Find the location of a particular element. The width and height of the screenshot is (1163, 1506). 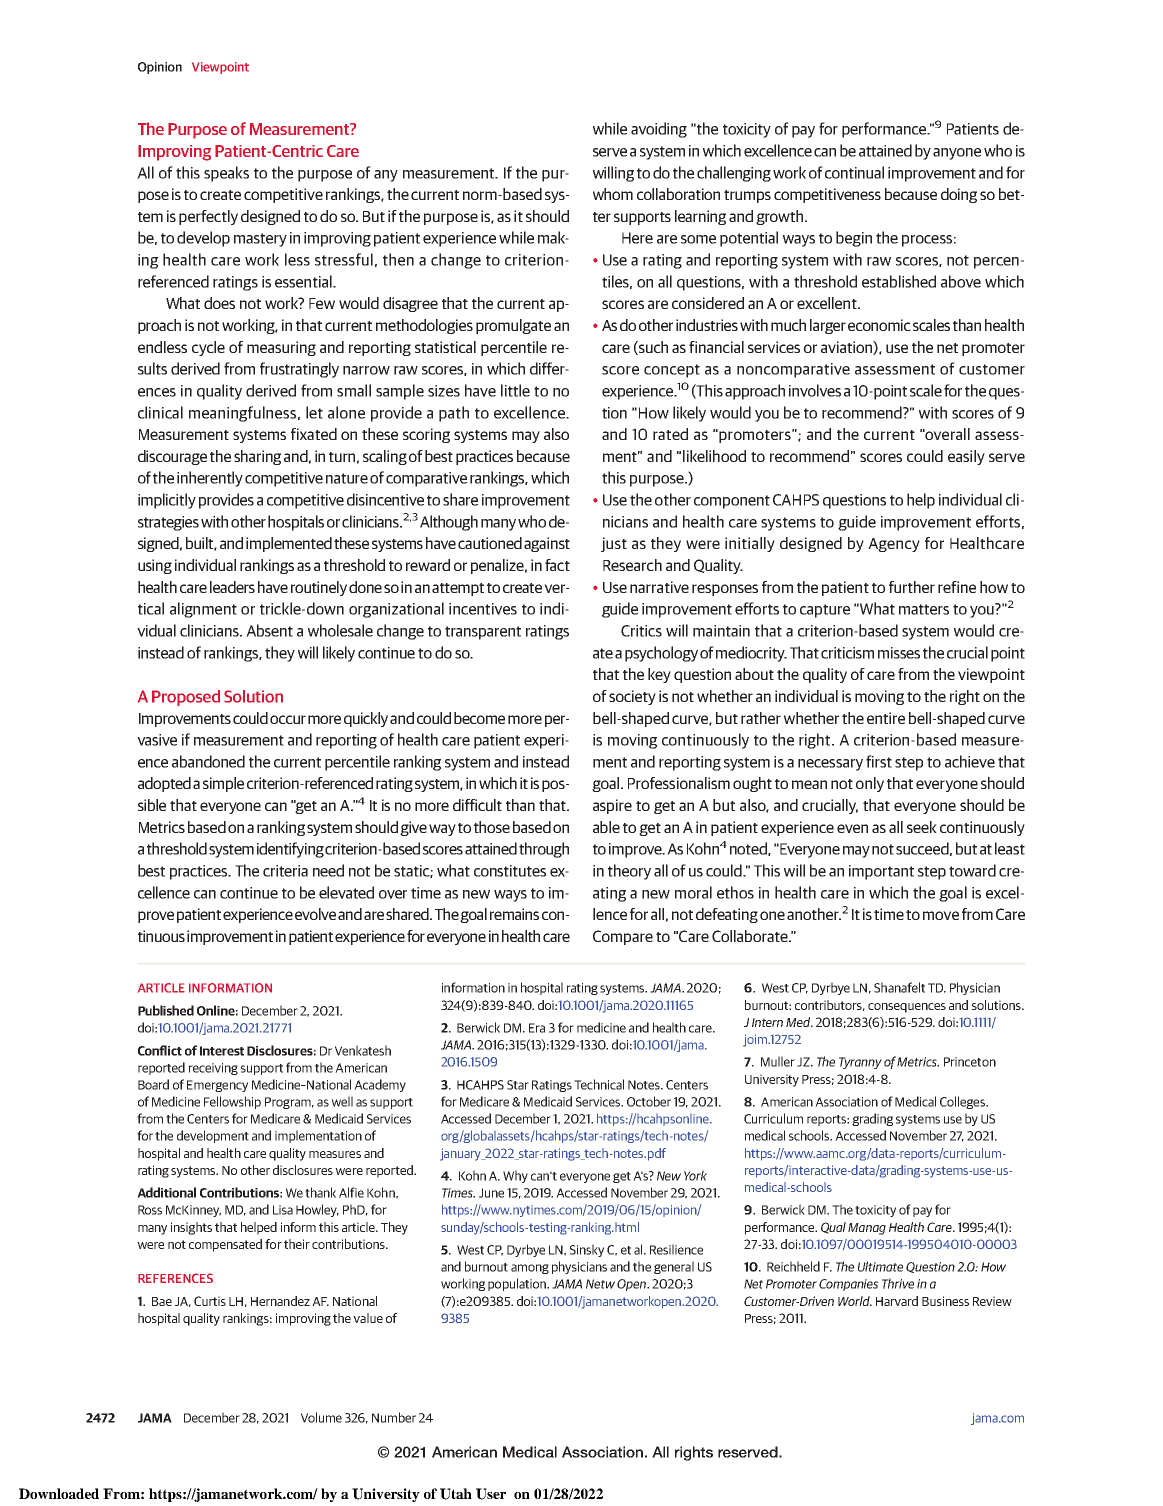

whom is located at coordinates (613, 194).
